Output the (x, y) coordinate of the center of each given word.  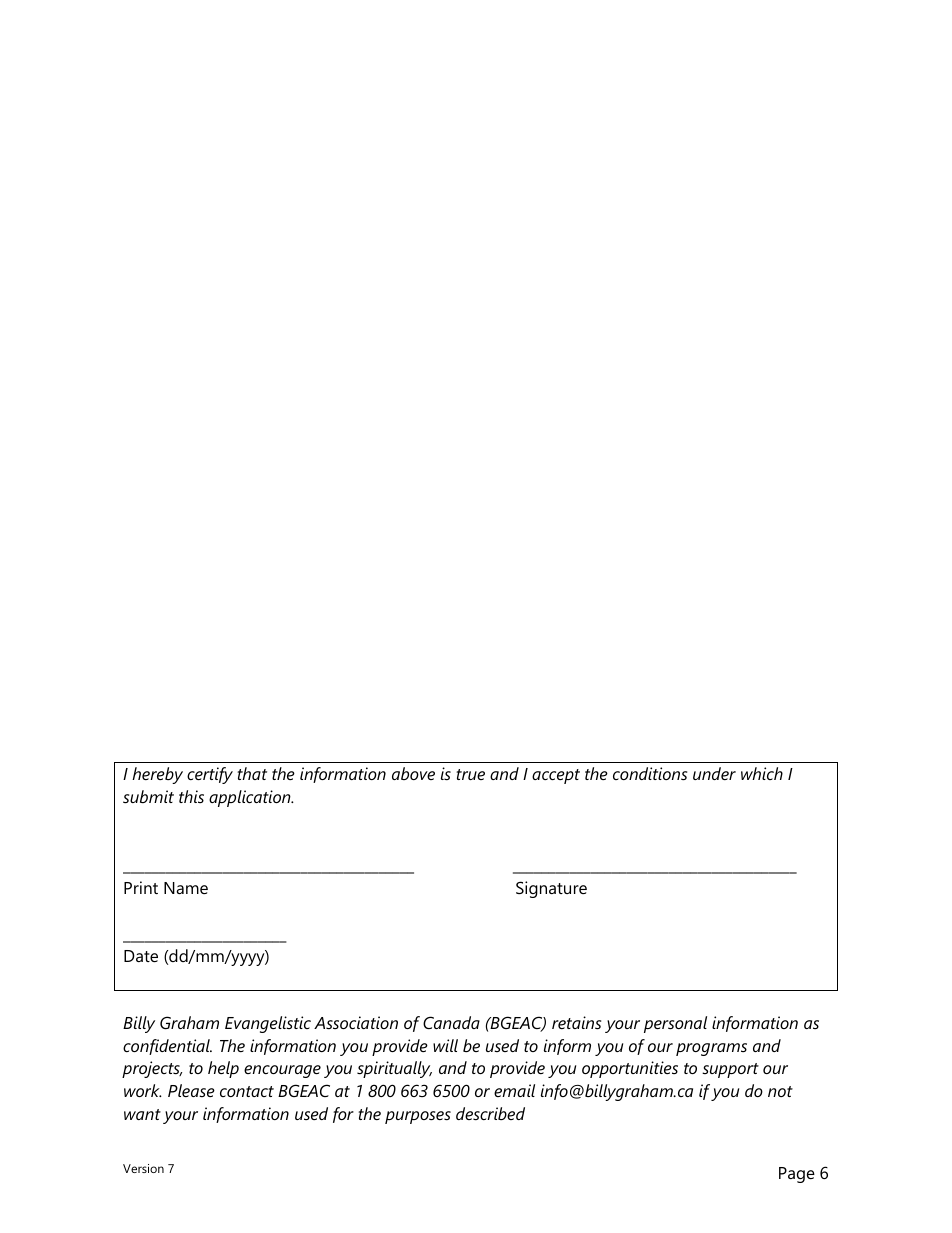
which (762, 773)
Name (186, 888)
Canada (451, 1022)
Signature (551, 889)
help (223, 1069)
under (714, 773)
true (470, 774)
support (730, 1070)
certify (210, 775)
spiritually (394, 1069)
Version (143, 1168)
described (490, 1113)
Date (141, 956)
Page (797, 1175)
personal (675, 1024)
